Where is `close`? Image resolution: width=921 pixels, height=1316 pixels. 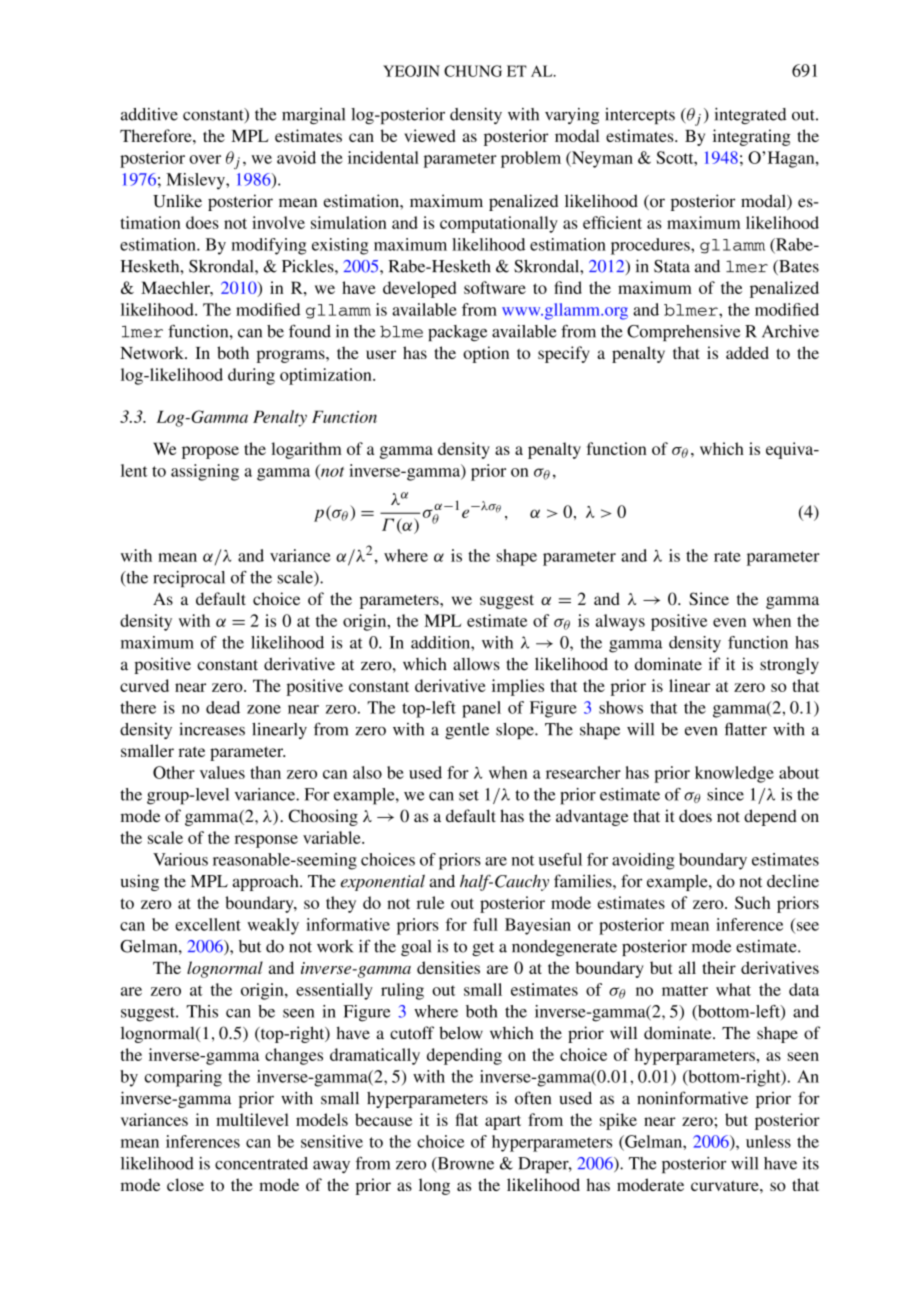
close is located at coordinates (185, 1184).
